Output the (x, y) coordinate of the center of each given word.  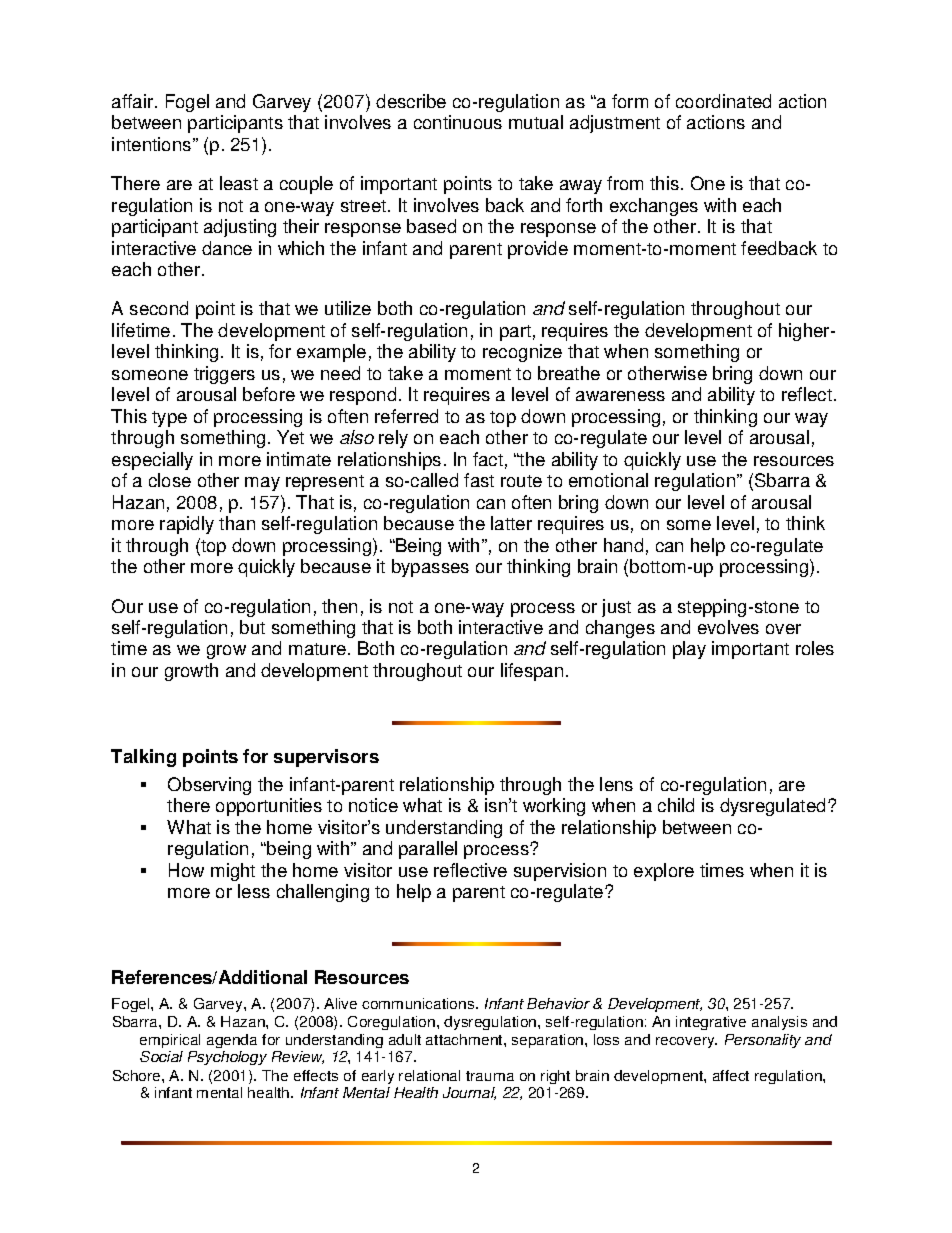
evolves (728, 627)
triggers (224, 375)
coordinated (723, 101)
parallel (428, 850)
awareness (620, 396)
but (252, 627)
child (676, 805)
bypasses (430, 568)
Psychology (227, 1058)
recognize (522, 353)
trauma (490, 1076)
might (233, 872)
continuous (458, 122)
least (239, 183)
